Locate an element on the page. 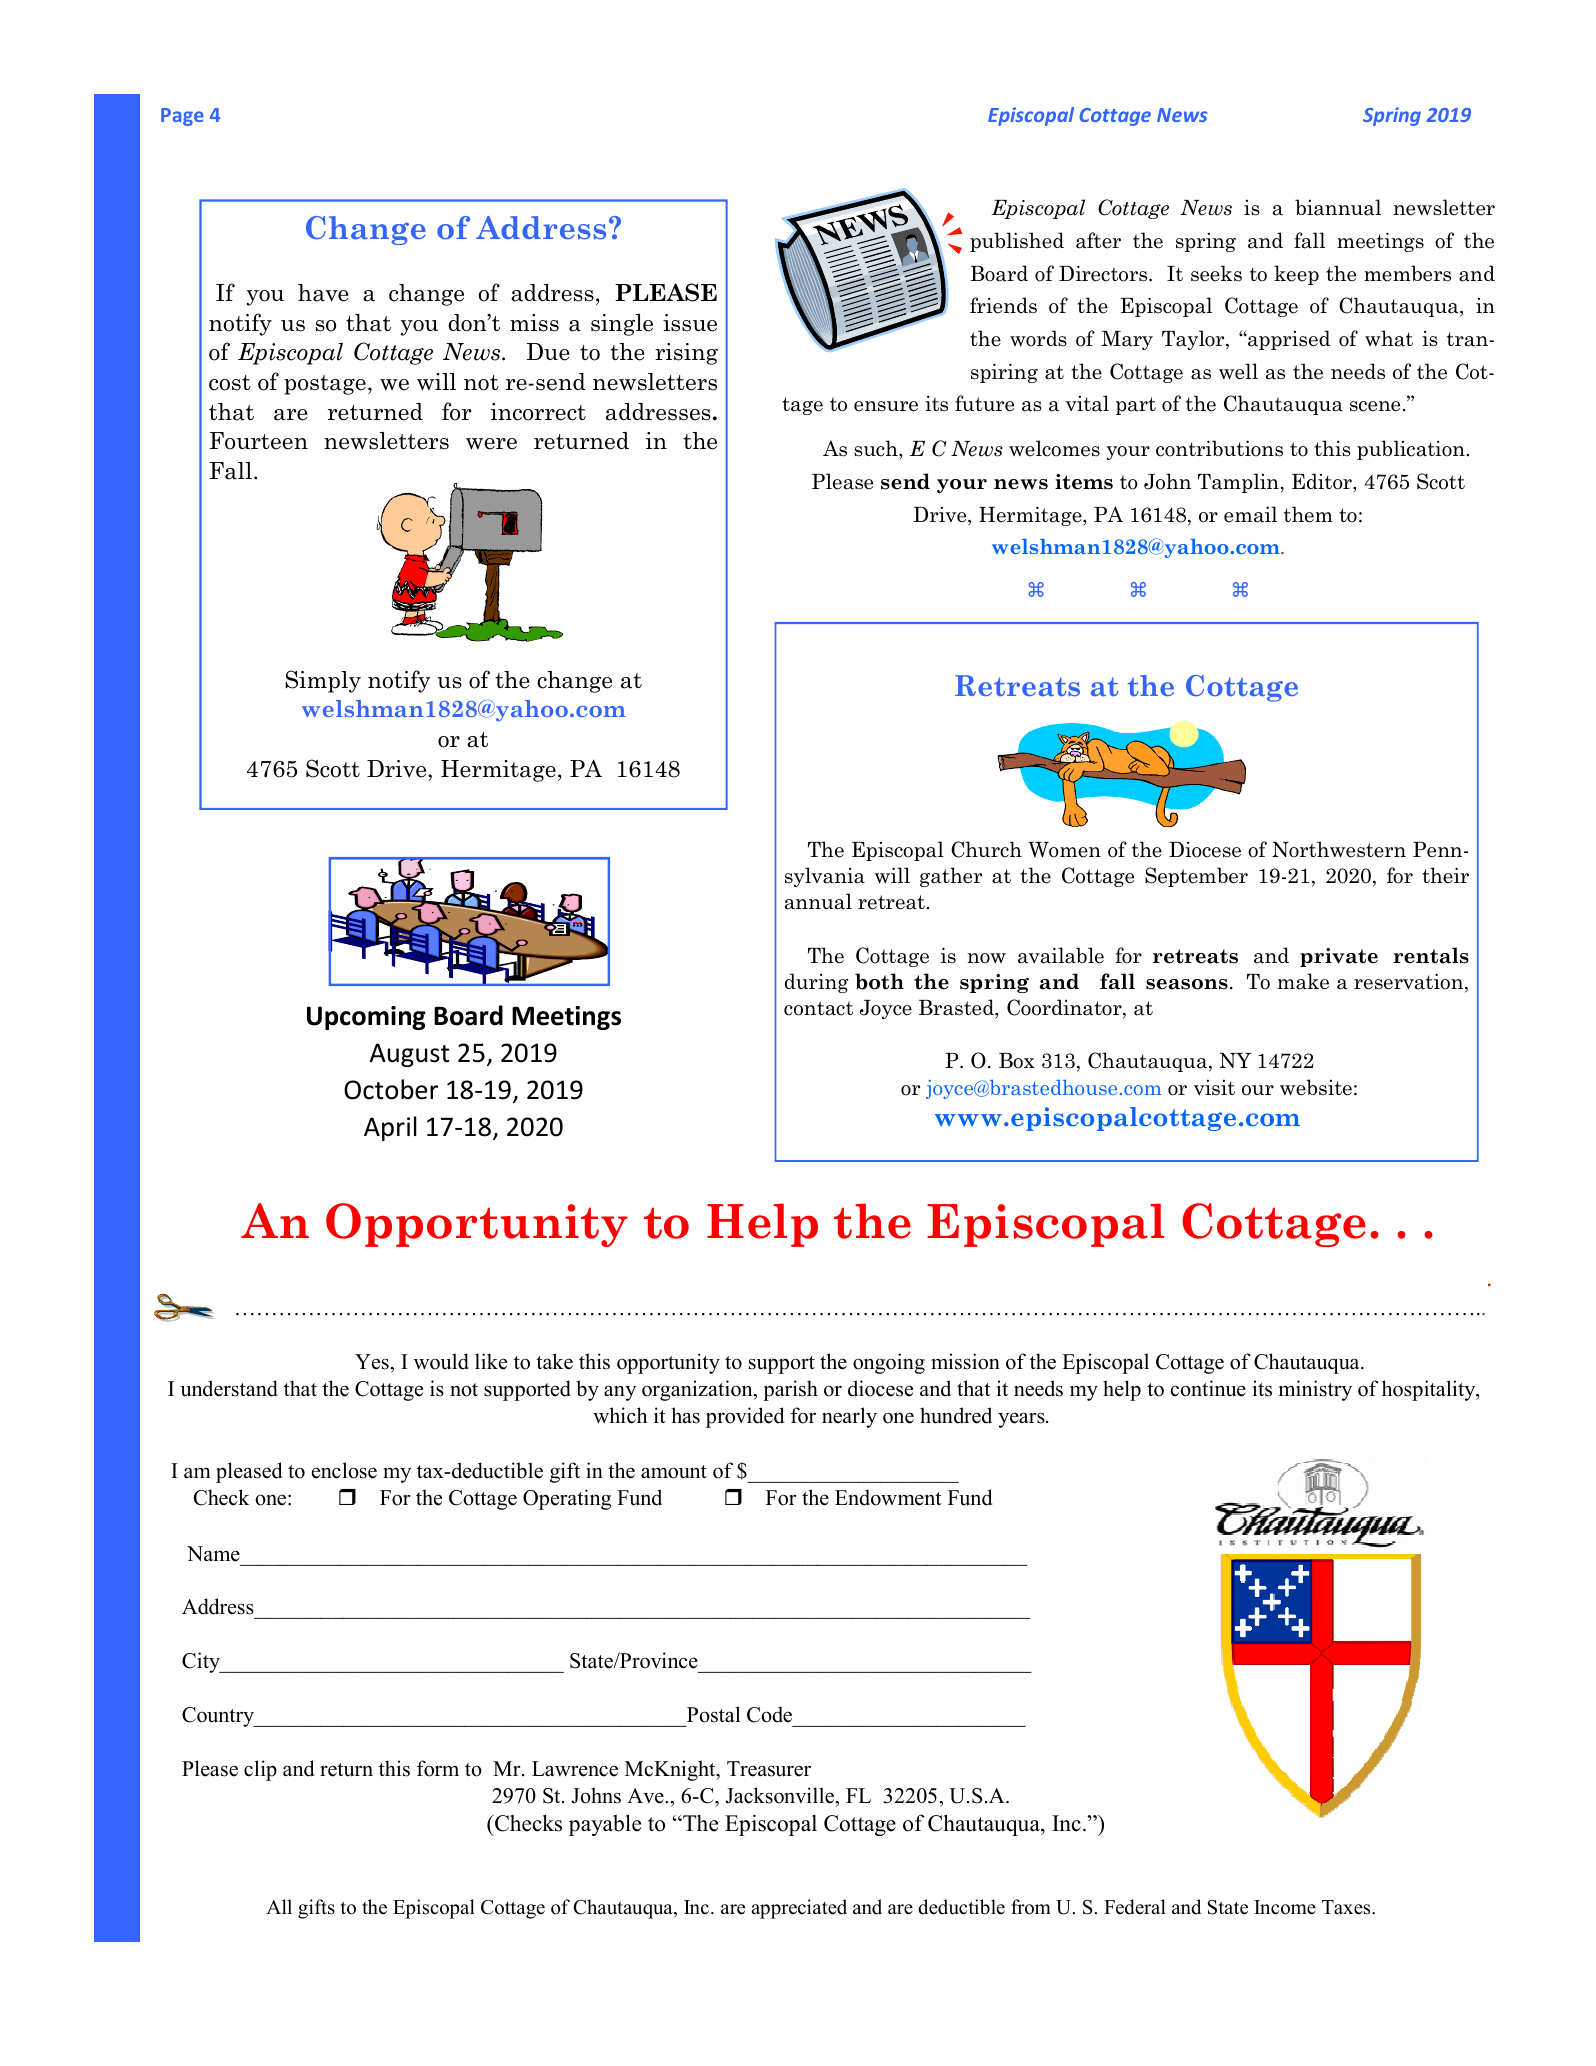 This page has height=2066, width=1596. keep is located at coordinates (1296, 275).
